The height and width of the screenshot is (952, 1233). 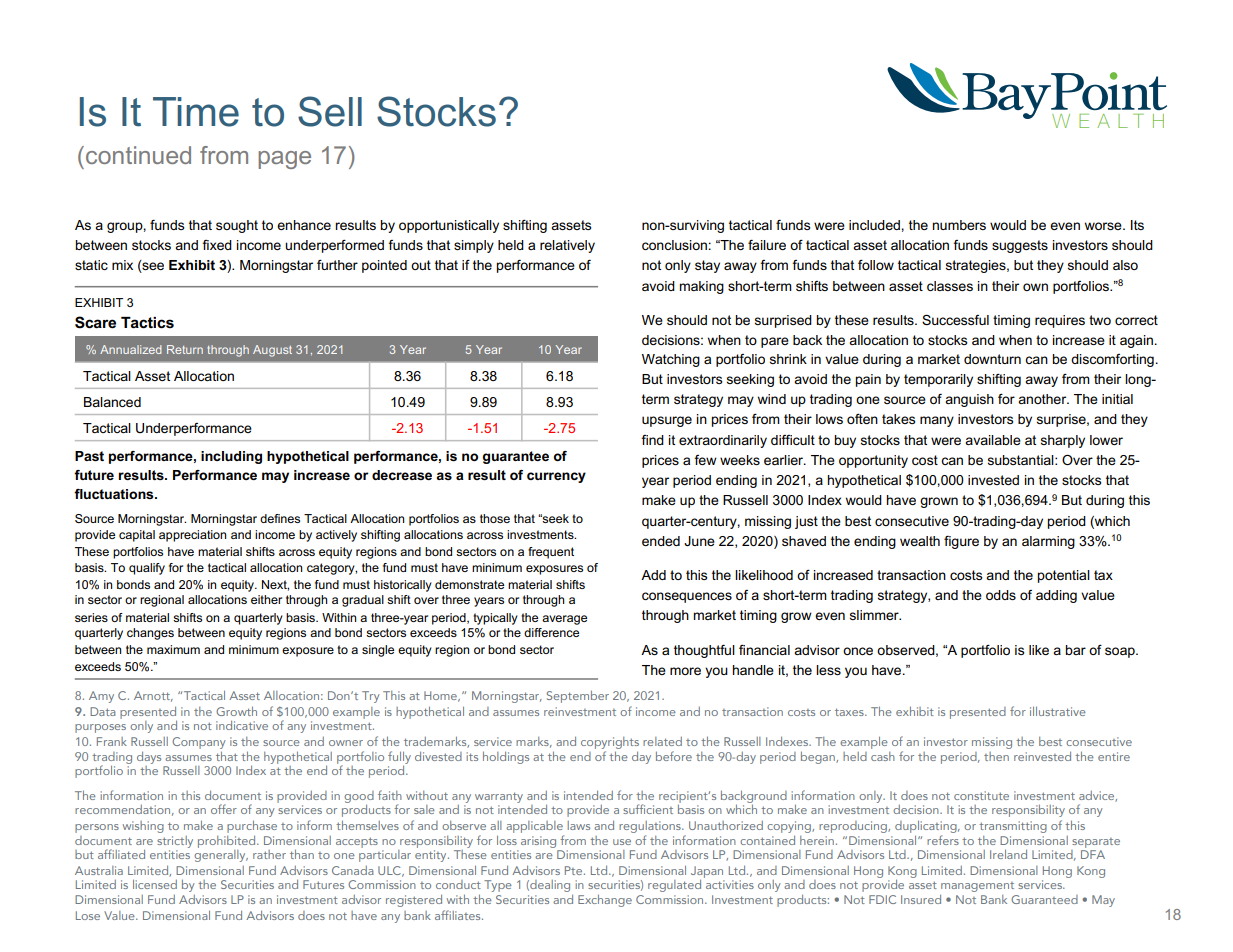 I want to click on maximum, so click(x=173, y=649).
